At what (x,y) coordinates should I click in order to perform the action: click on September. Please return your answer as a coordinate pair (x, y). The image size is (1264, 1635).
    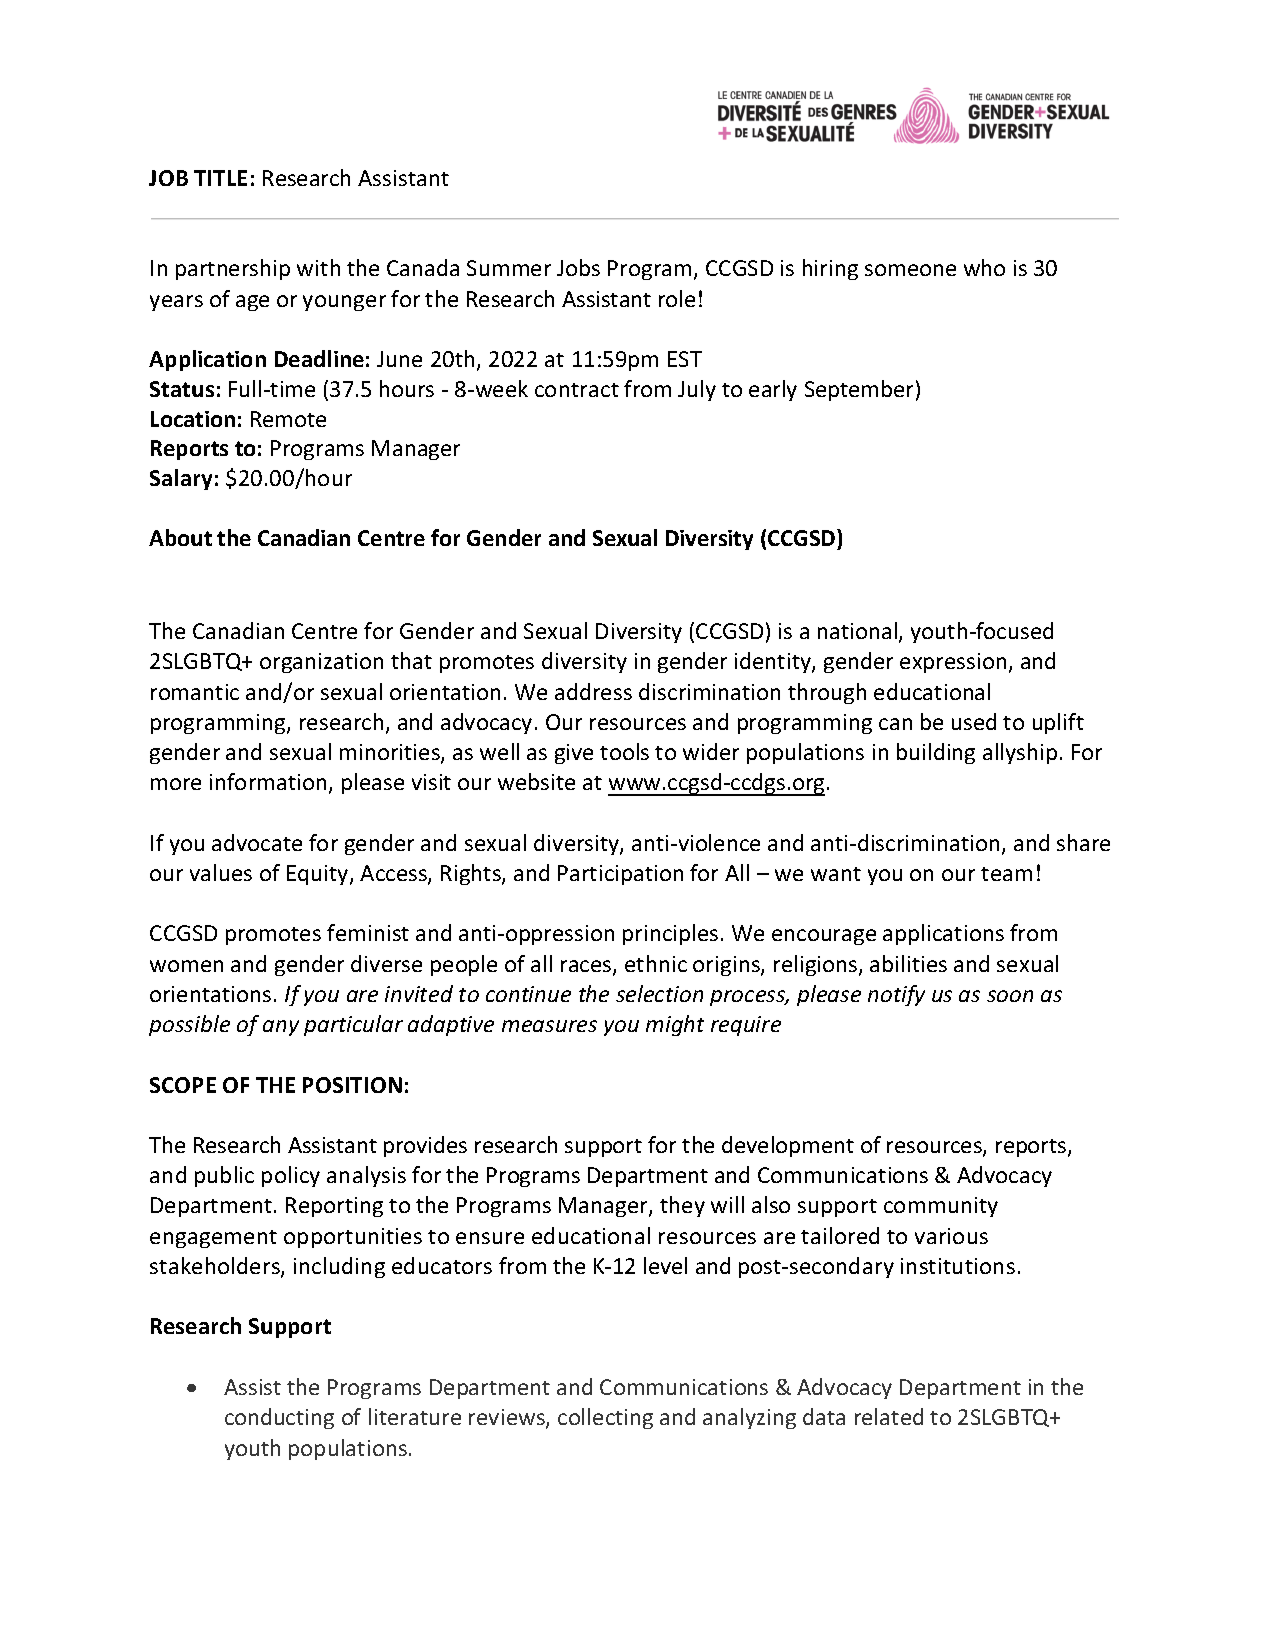
    Looking at the image, I should click on (859, 390).
